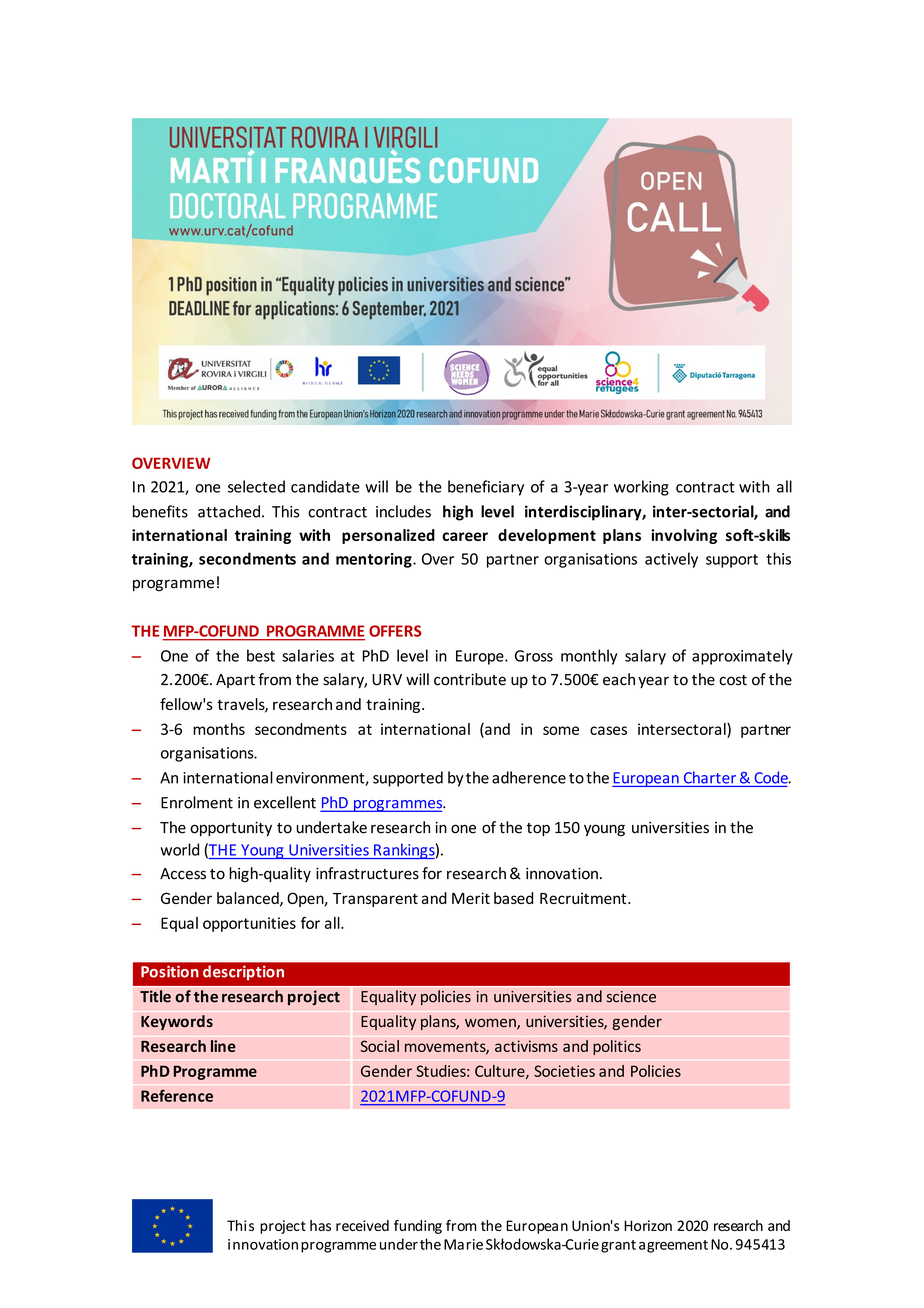 The height and width of the document is (1308, 924). I want to click on career, so click(465, 536).
